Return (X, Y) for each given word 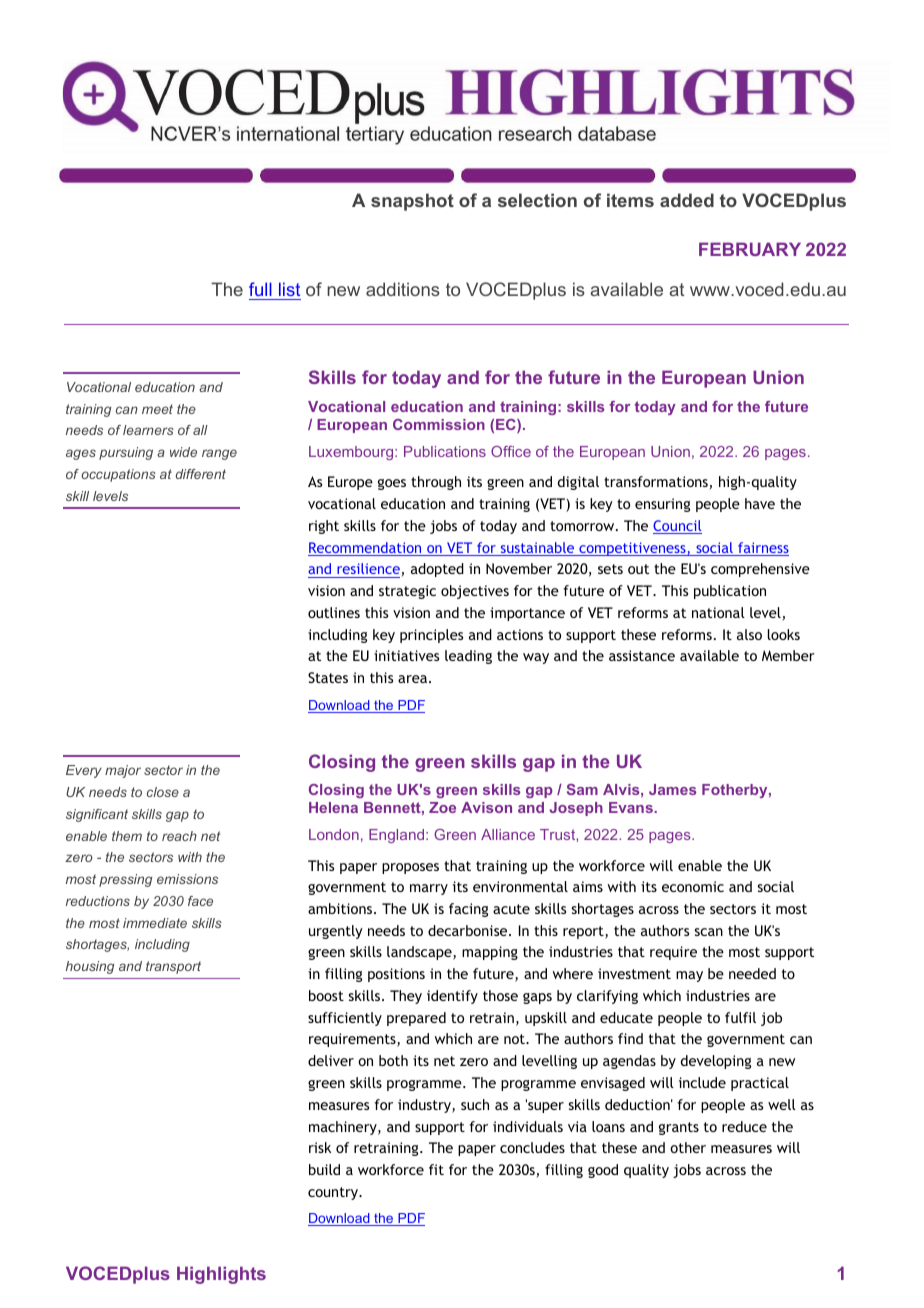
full (260, 289)
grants (679, 1128)
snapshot (412, 202)
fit (436, 1169)
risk (320, 1147)
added (687, 200)
